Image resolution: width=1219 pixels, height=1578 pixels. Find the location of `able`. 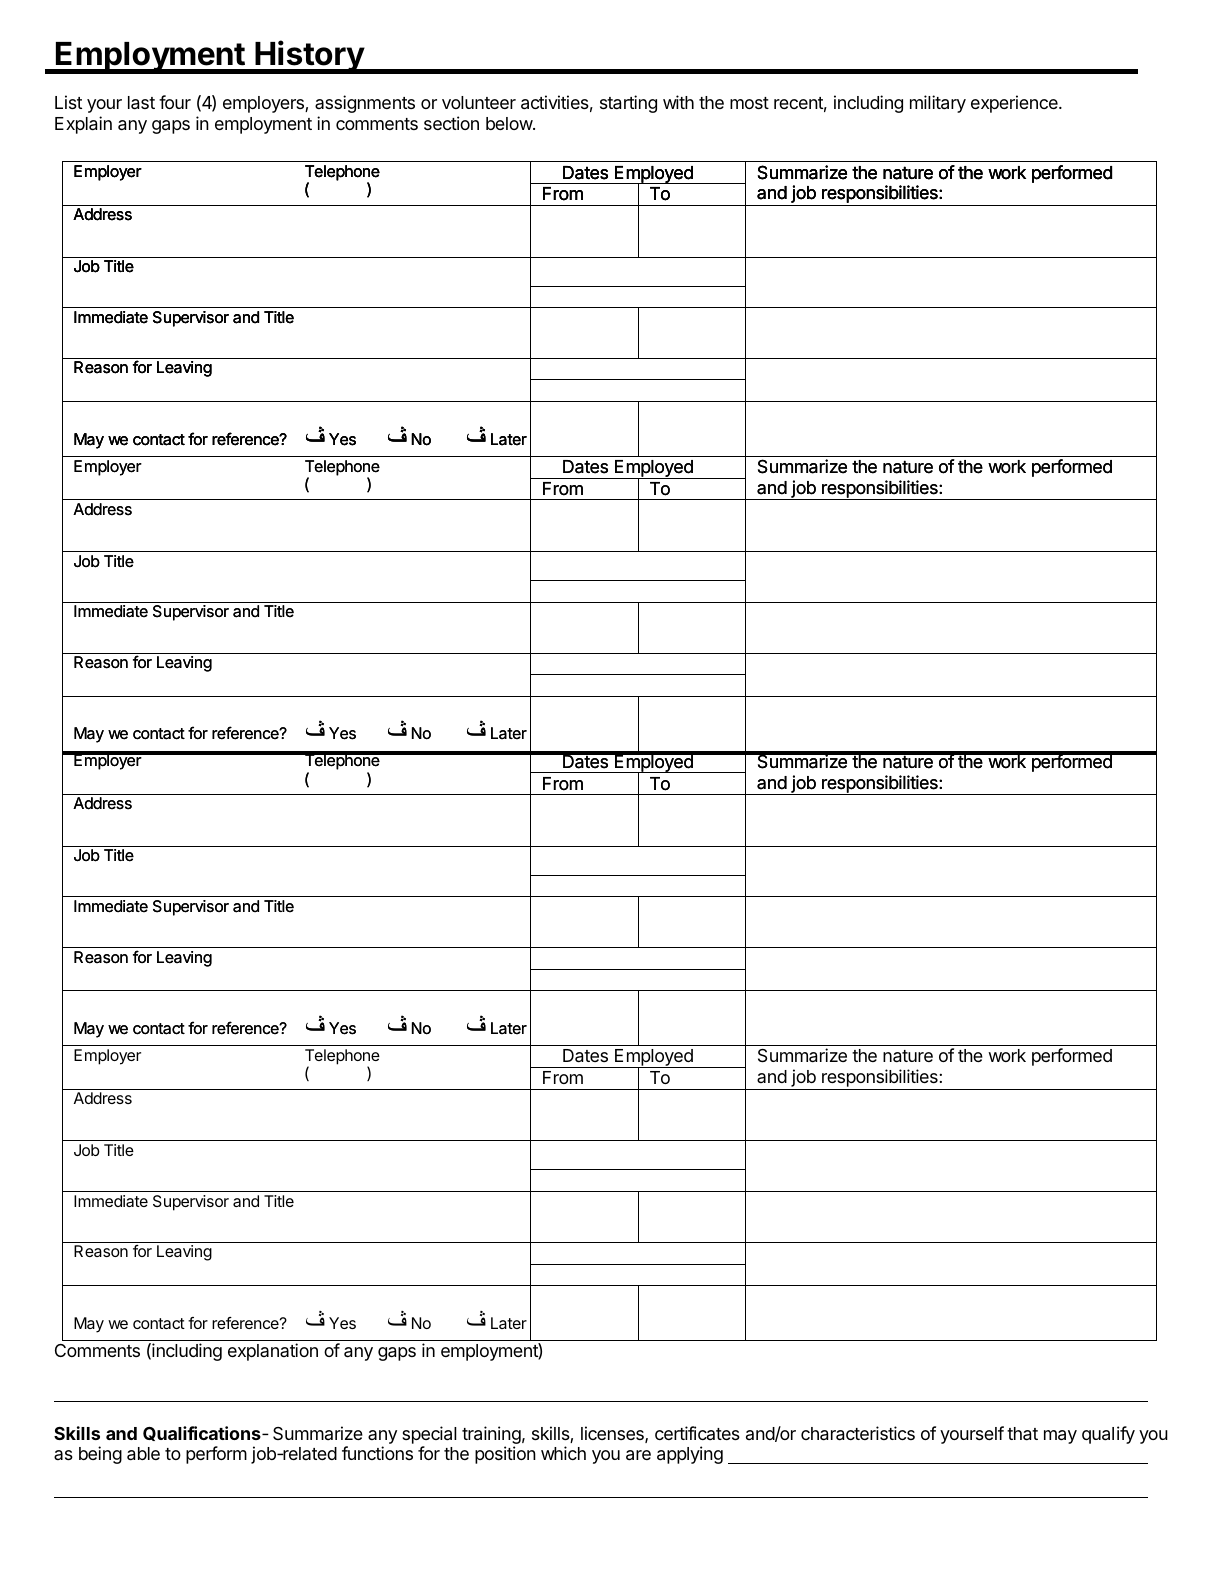

able is located at coordinates (143, 1454).
